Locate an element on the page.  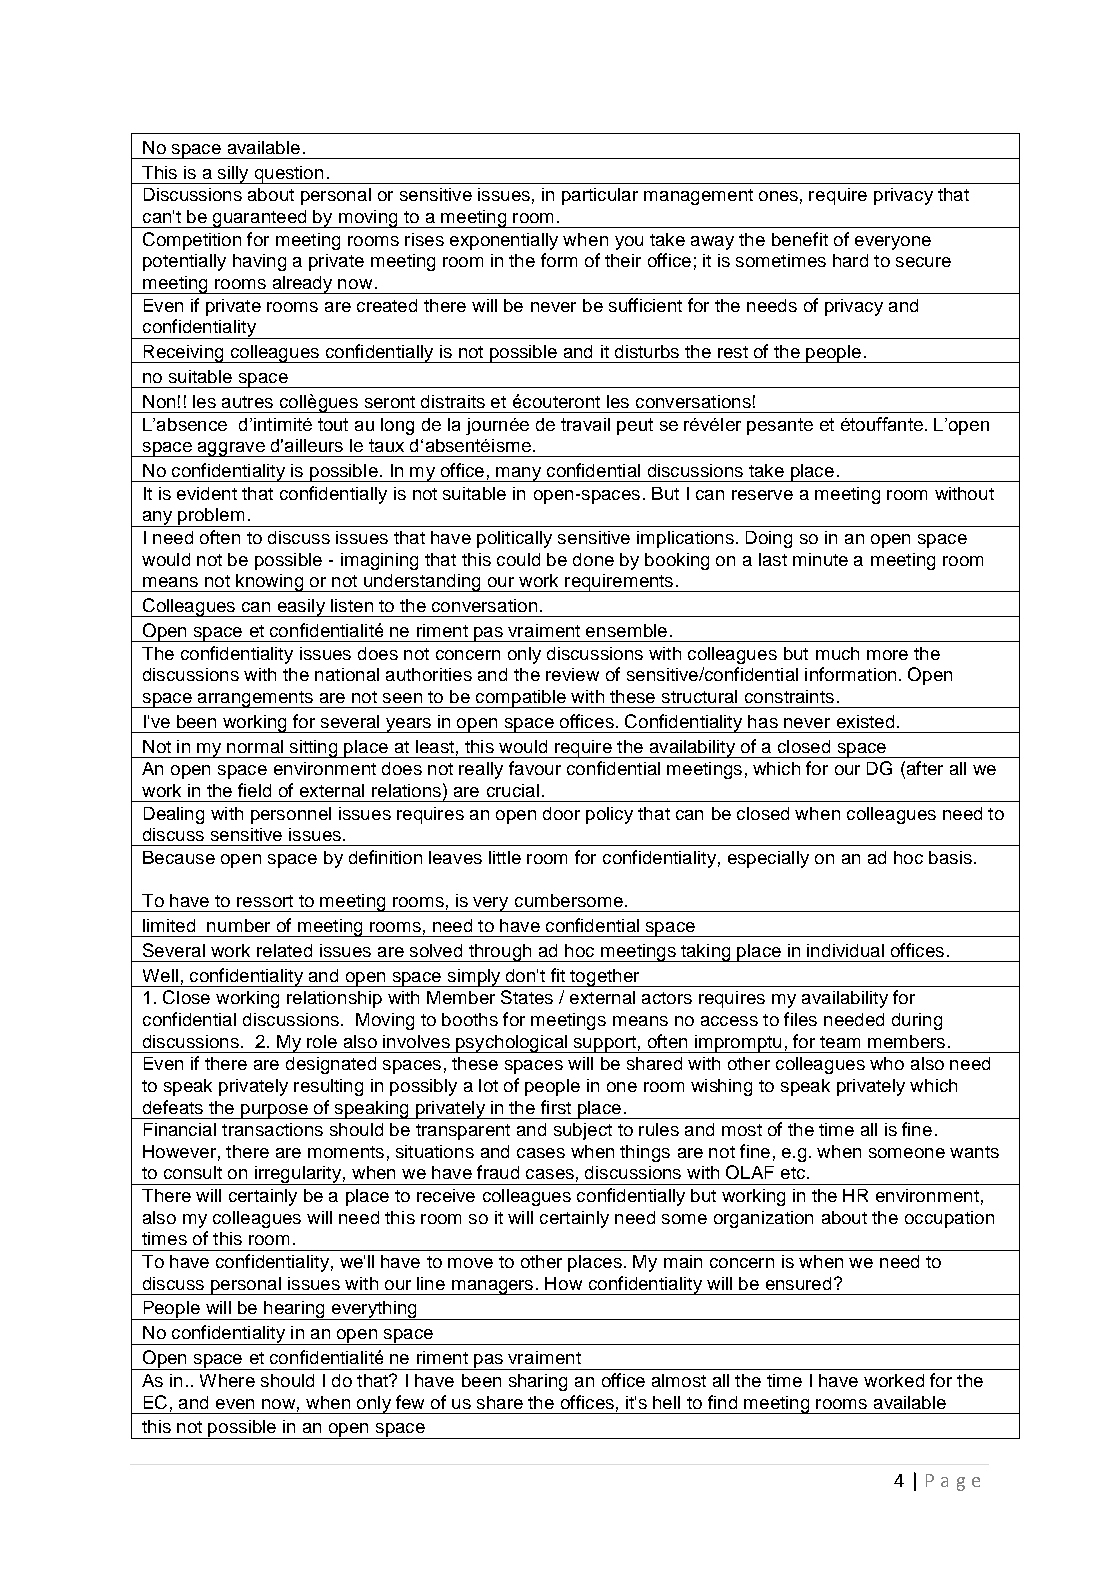
guaranteed is located at coordinates (260, 219).
